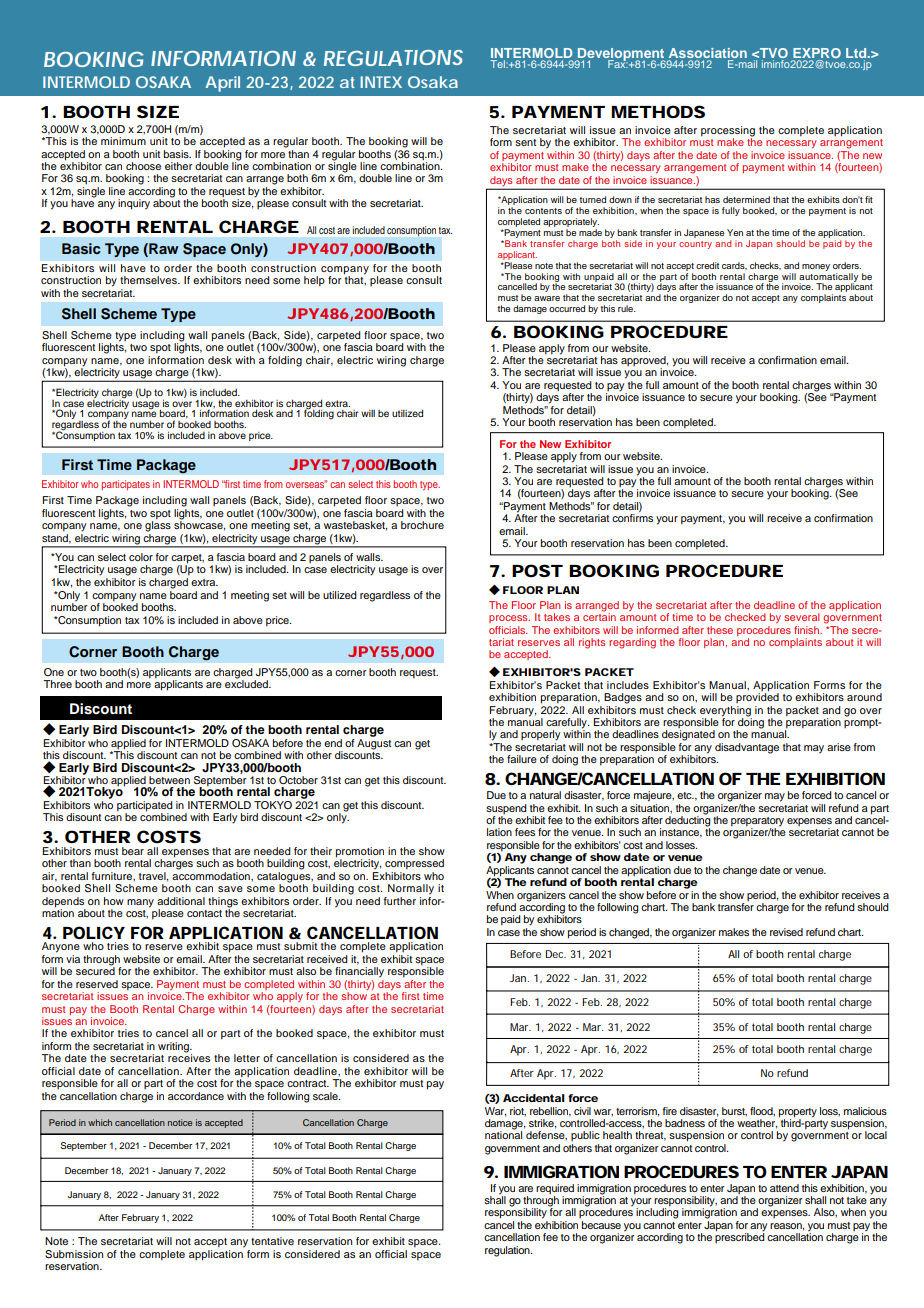 The image size is (924, 1308). What do you see at coordinates (74, 1254) in the image?
I see `Submission` at bounding box center [74, 1254].
